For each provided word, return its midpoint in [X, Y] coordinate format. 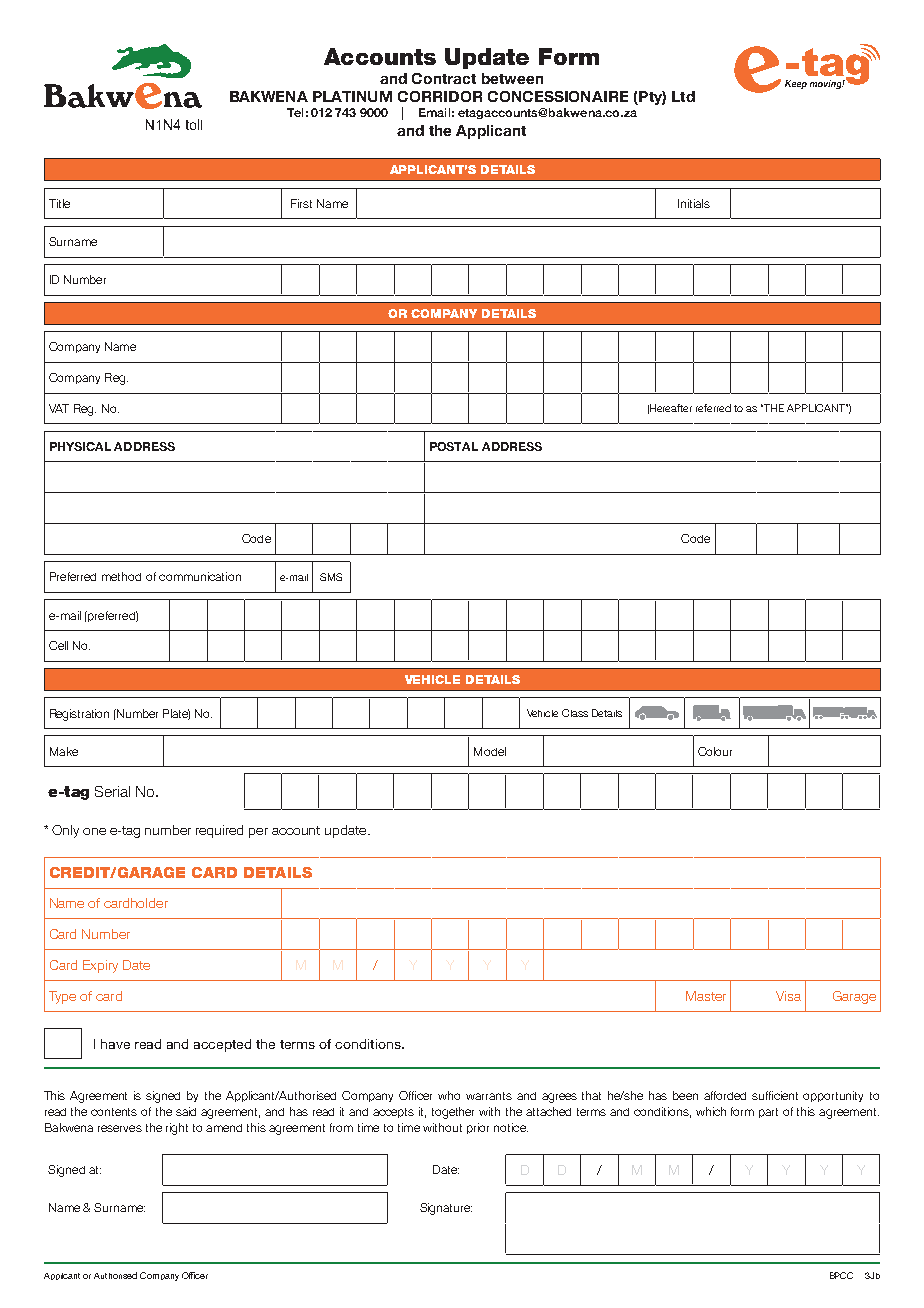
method [121, 576]
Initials [694, 203]
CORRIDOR [440, 96]
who [449, 1095]
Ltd [683, 96]
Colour [715, 751]
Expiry [100, 966]
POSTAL [454, 446]
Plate [176, 714]
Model [490, 751]
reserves [120, 1128]
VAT [59, 408]
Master [706, 996]
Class [575, 713]
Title [59, 203]
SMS [331, 577]
